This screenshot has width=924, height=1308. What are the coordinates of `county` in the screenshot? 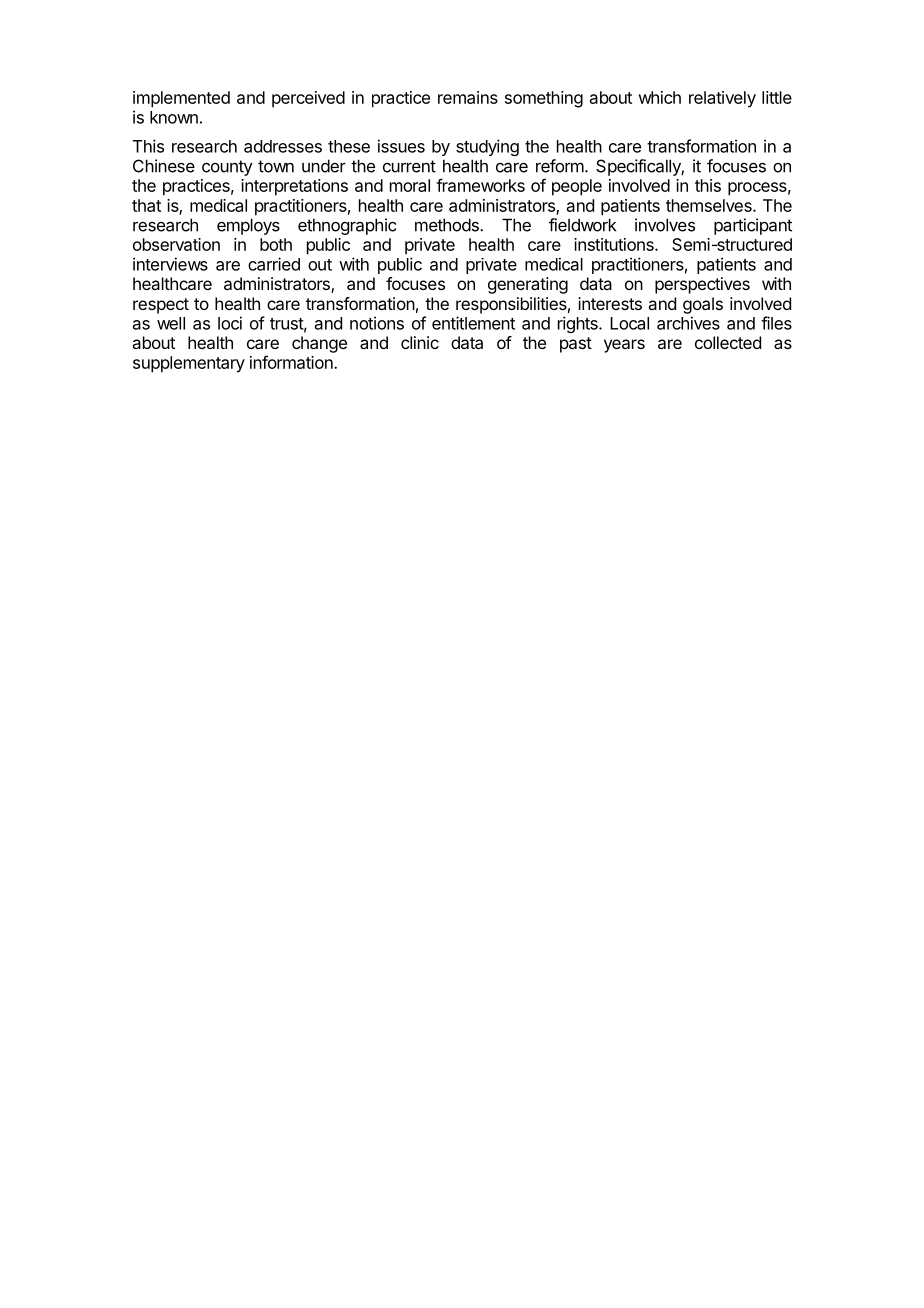 It's located at (227, 168).
